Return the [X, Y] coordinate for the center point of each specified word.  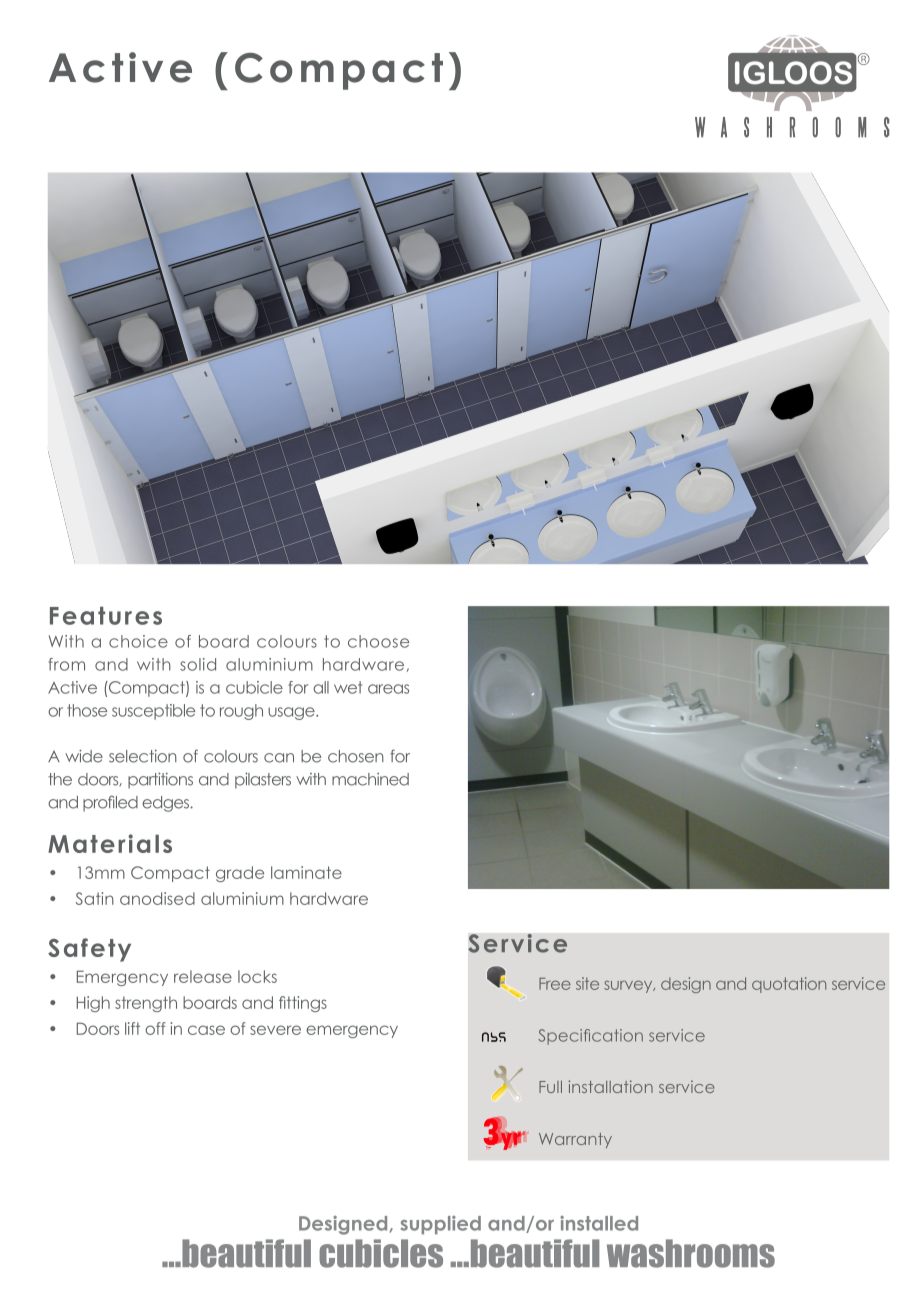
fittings [303, 1004]
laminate [306, 872]
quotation [789, 985]
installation [610, 1086]
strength [146, 1004]
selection [143, 756]
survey [629, 986]
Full [550, 1086]
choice [138, 641]
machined [370, 779]
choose [378, 641]
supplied [441, 1225]
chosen [356, 756]
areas [388, 689]
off [155, 1028]
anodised [157, 898]
